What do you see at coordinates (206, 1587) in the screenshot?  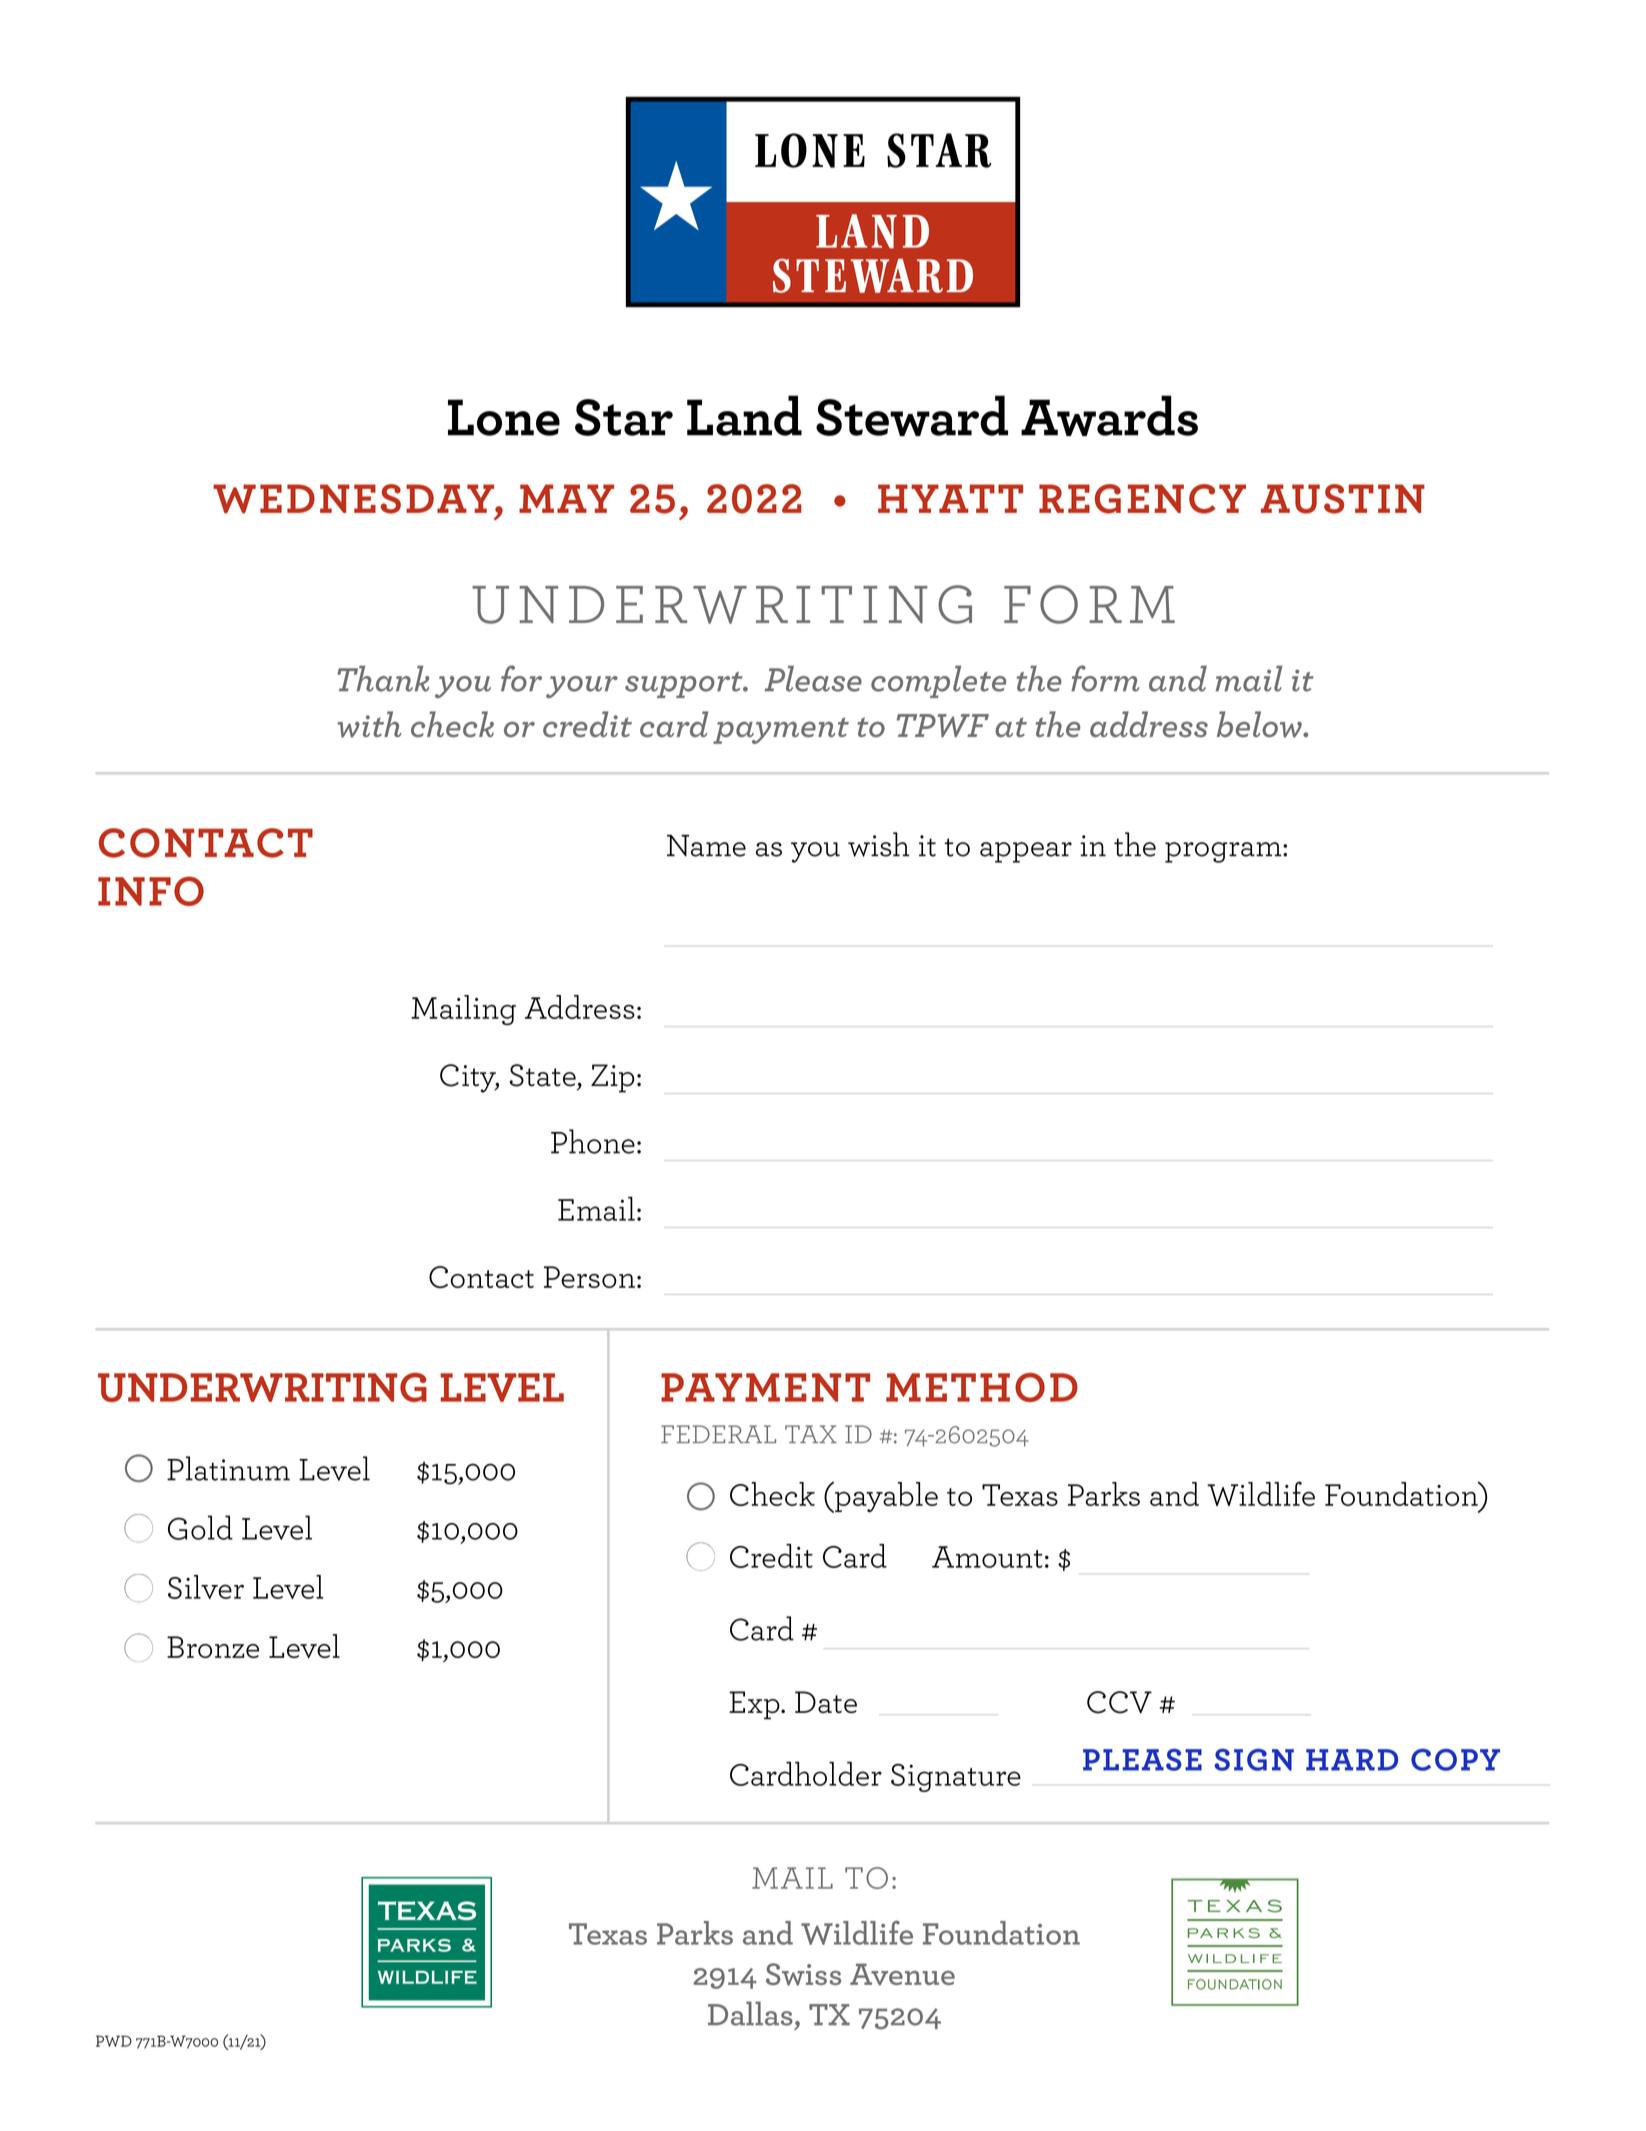 I see `Silver` at bounding box center [206, 1587].
